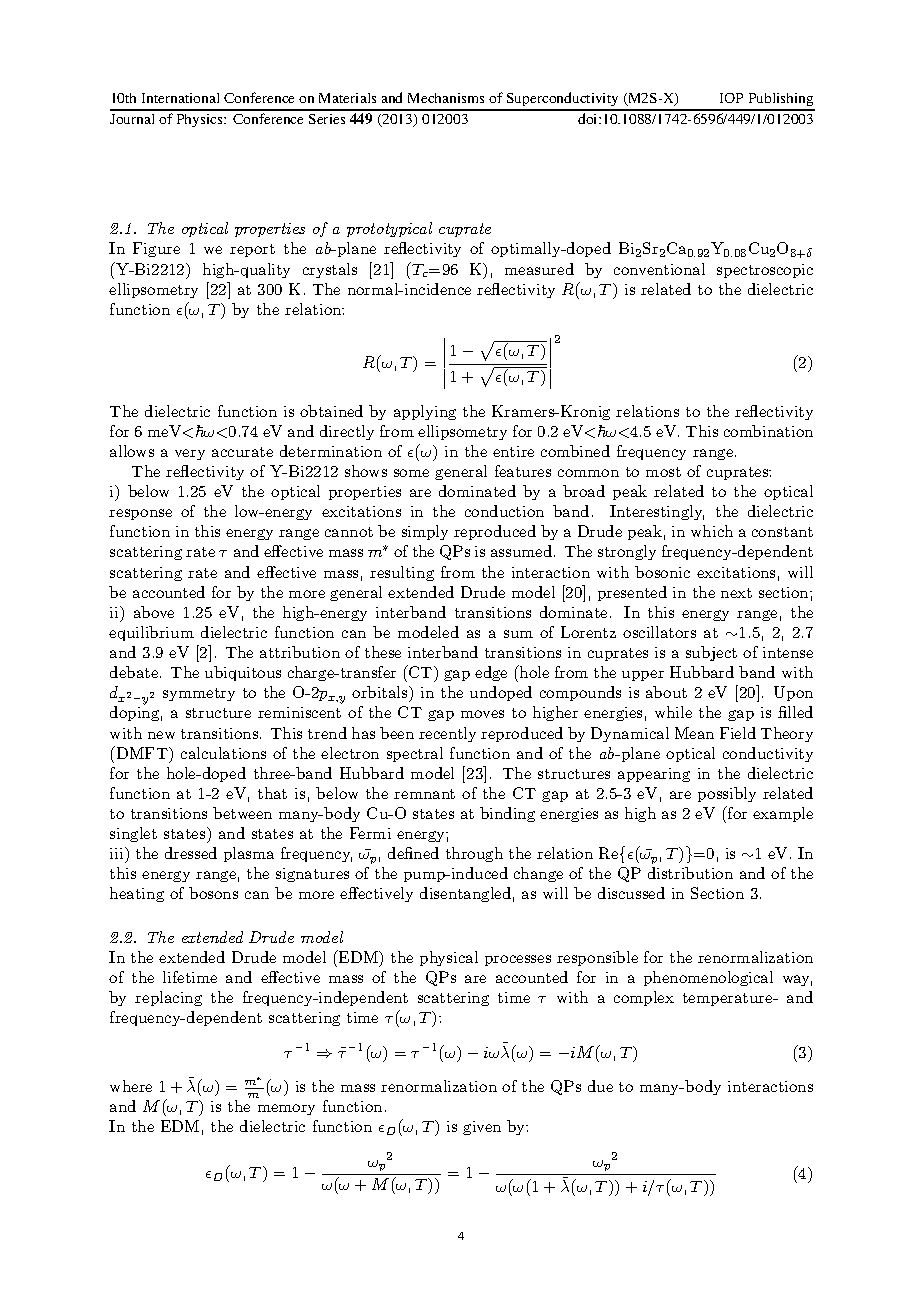  I want to click on where, so click(131, 1086).
